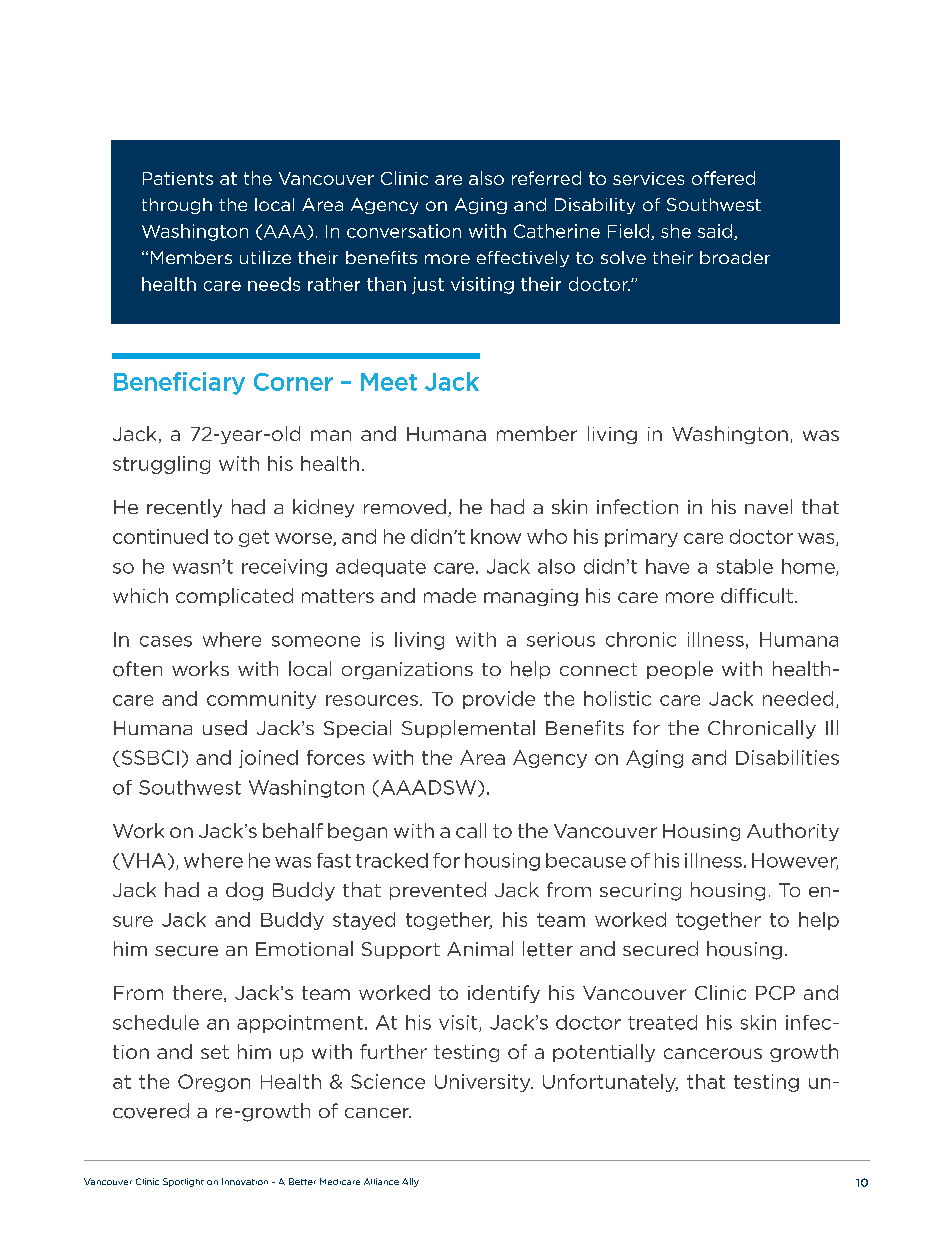 The image size is (952, 1233). Describe the element at coordinates (680, 670) in the document. I see `people` at that location.
